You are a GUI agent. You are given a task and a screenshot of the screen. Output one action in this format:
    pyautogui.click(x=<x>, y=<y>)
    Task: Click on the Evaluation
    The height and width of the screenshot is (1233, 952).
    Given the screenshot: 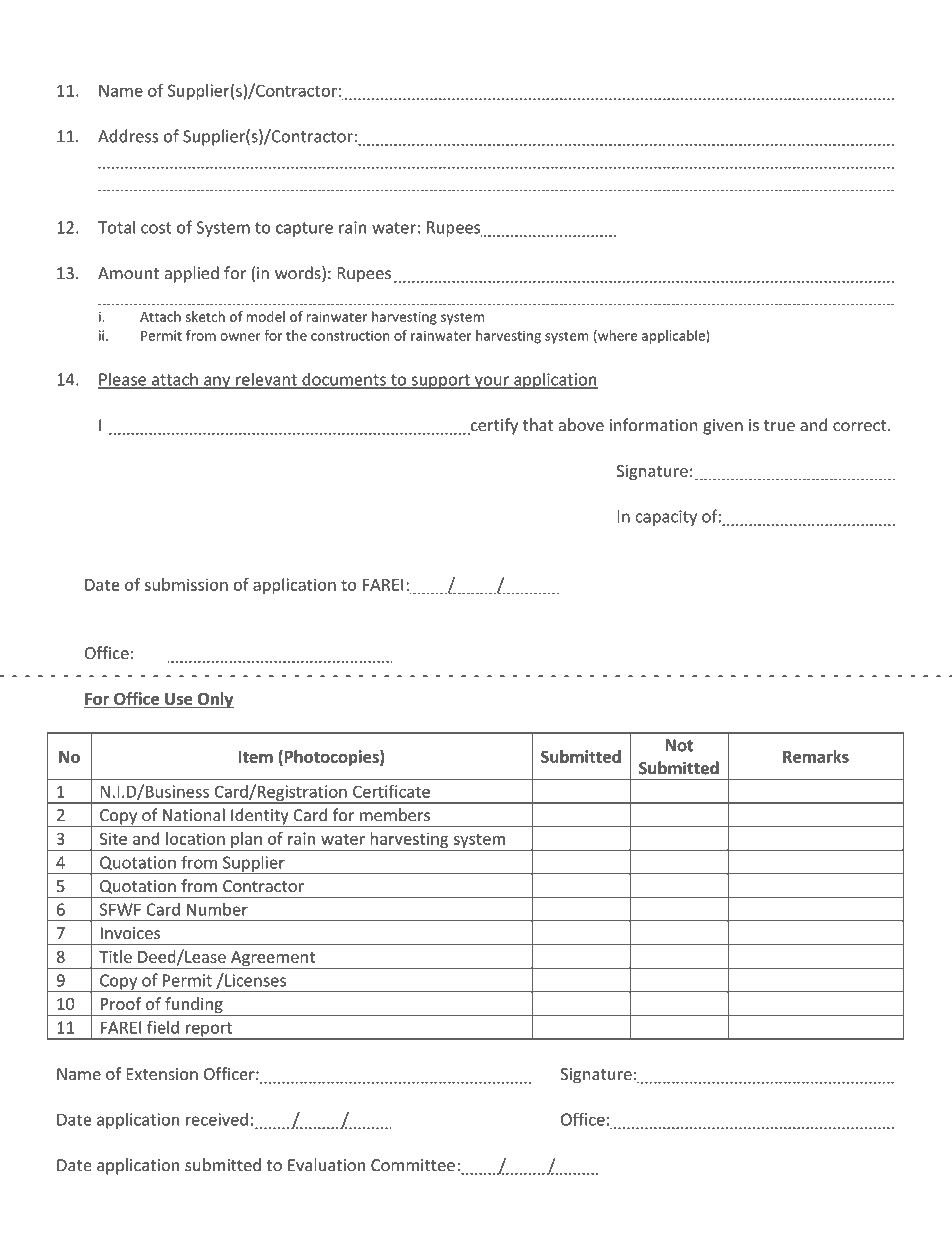 What is the action you would take?
    pyautogui.click(x=326, y=1165)
